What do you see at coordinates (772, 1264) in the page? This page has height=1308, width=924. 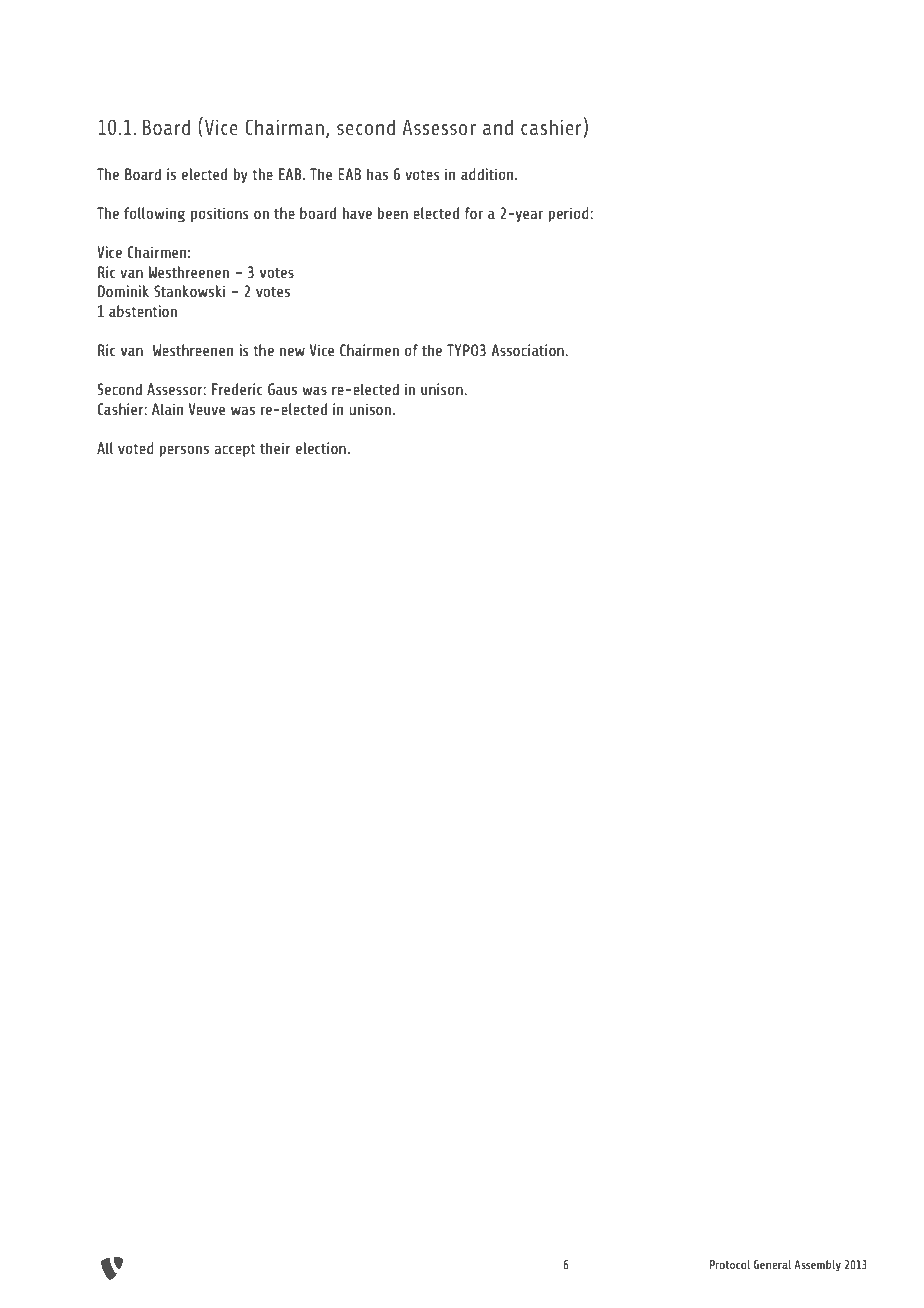 I see `General` at bounding box center [772, 1264].
